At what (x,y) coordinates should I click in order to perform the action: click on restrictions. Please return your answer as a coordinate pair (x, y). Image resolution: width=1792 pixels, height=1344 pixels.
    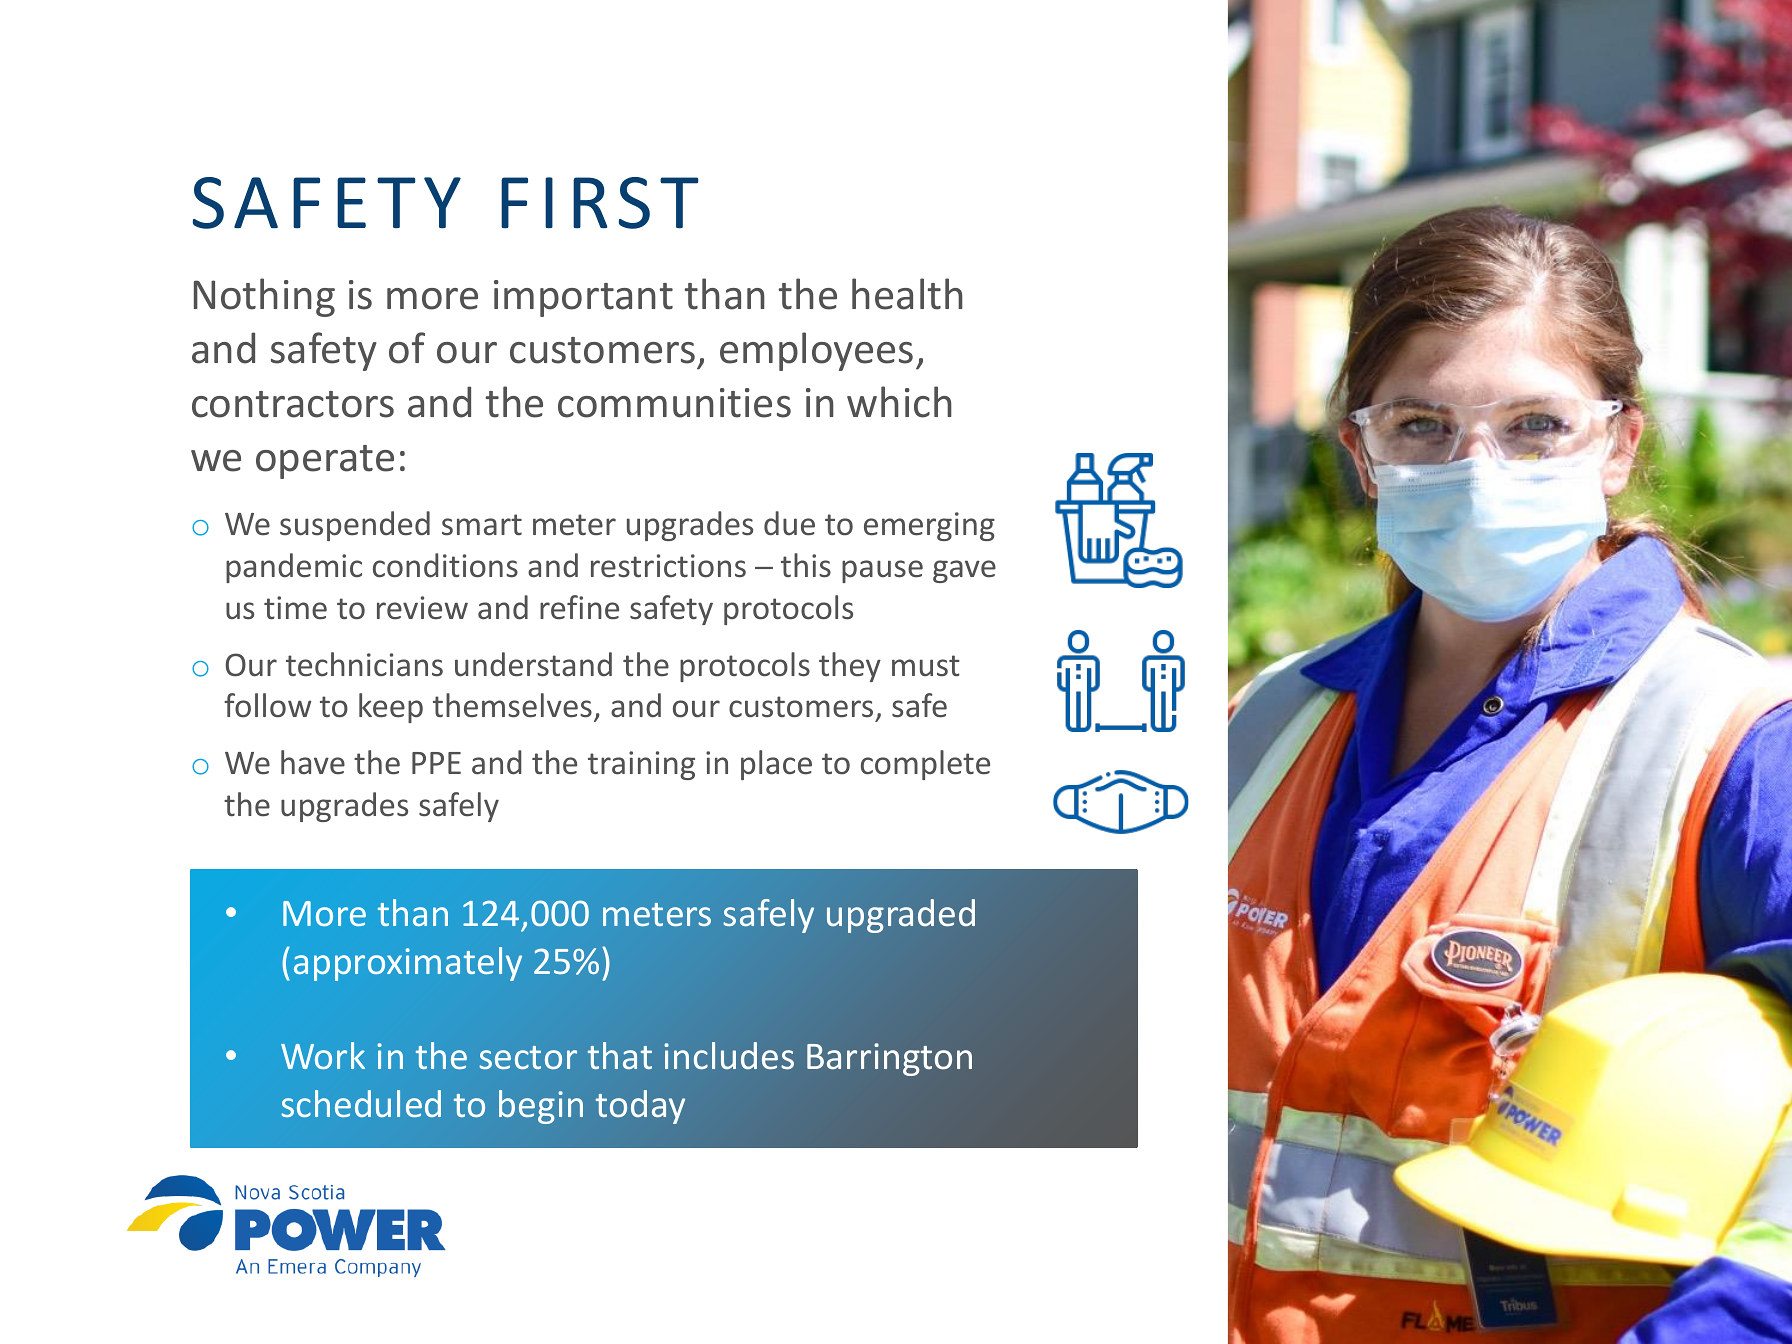
    Looking at the image, I should click on (668, 566).
